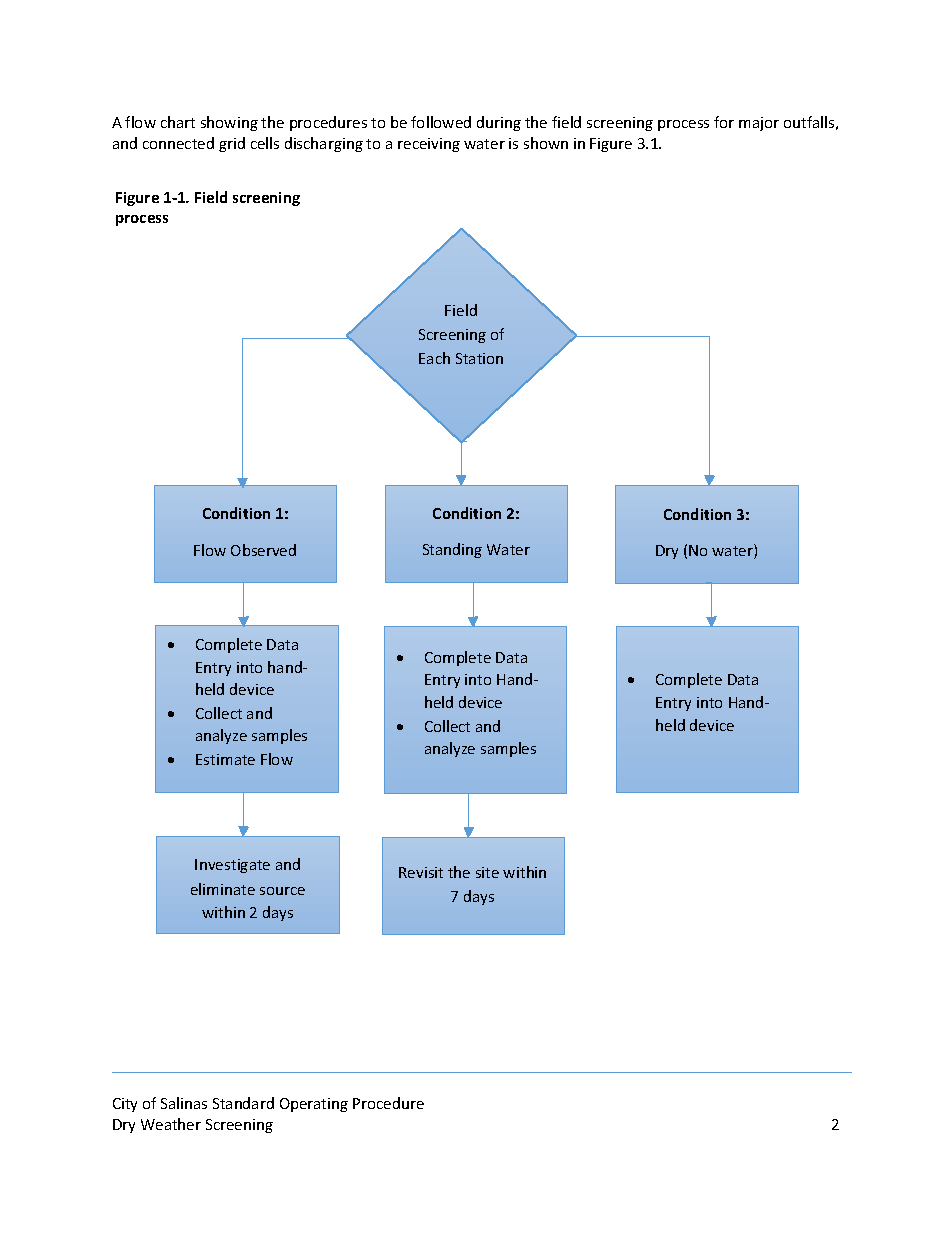  I want to click on connected, so click(178, 143).
